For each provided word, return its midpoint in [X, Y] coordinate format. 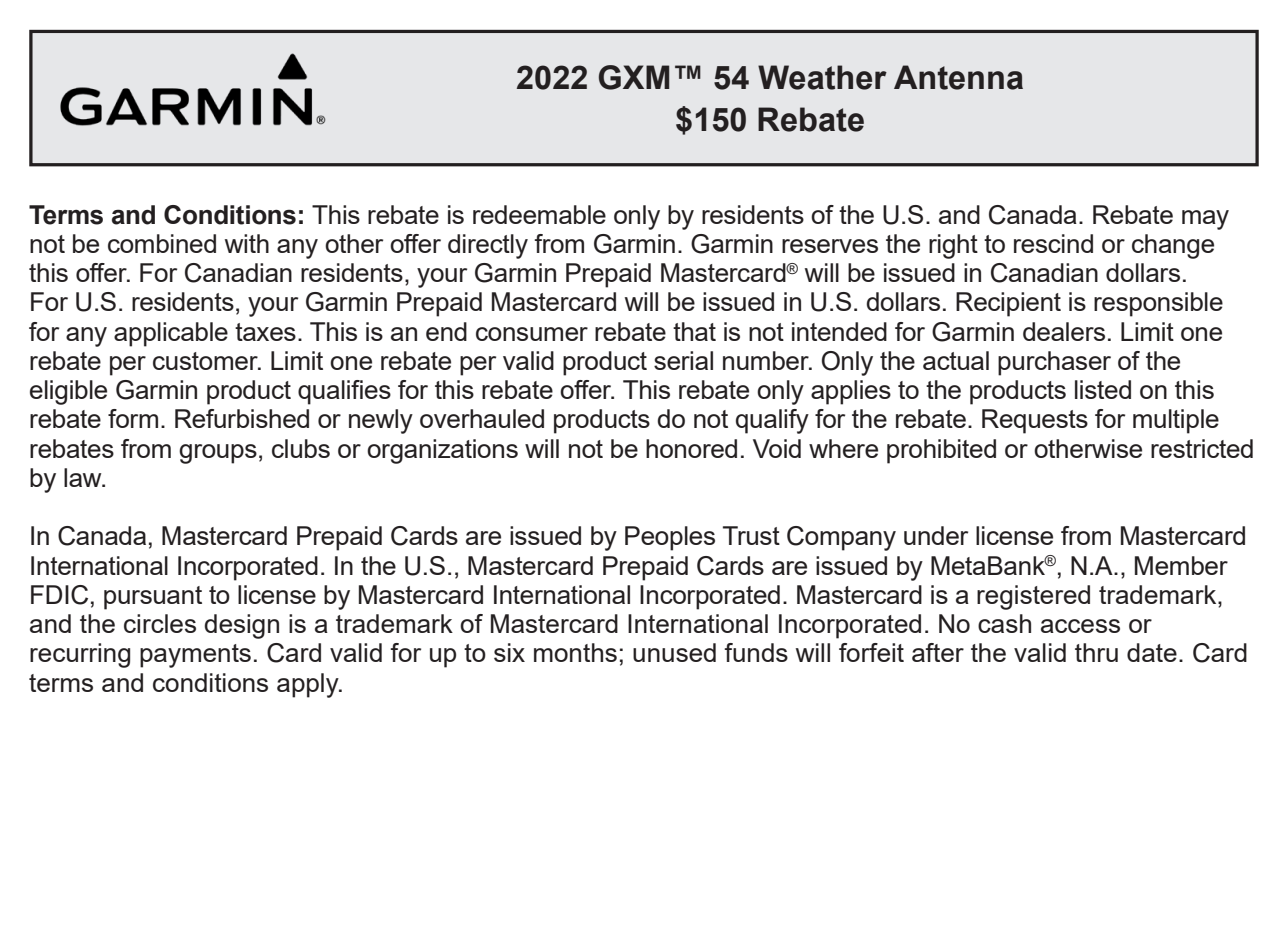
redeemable [539, 214]
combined [162, 243]
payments [195, 656]
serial [683, 360]
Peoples [670, 538]
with [247, 243]
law [84, 477]
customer [206, 361]
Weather [822, 77]
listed [1103, 389]
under [936, 535]
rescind [1053, 243]
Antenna [958, 77]
